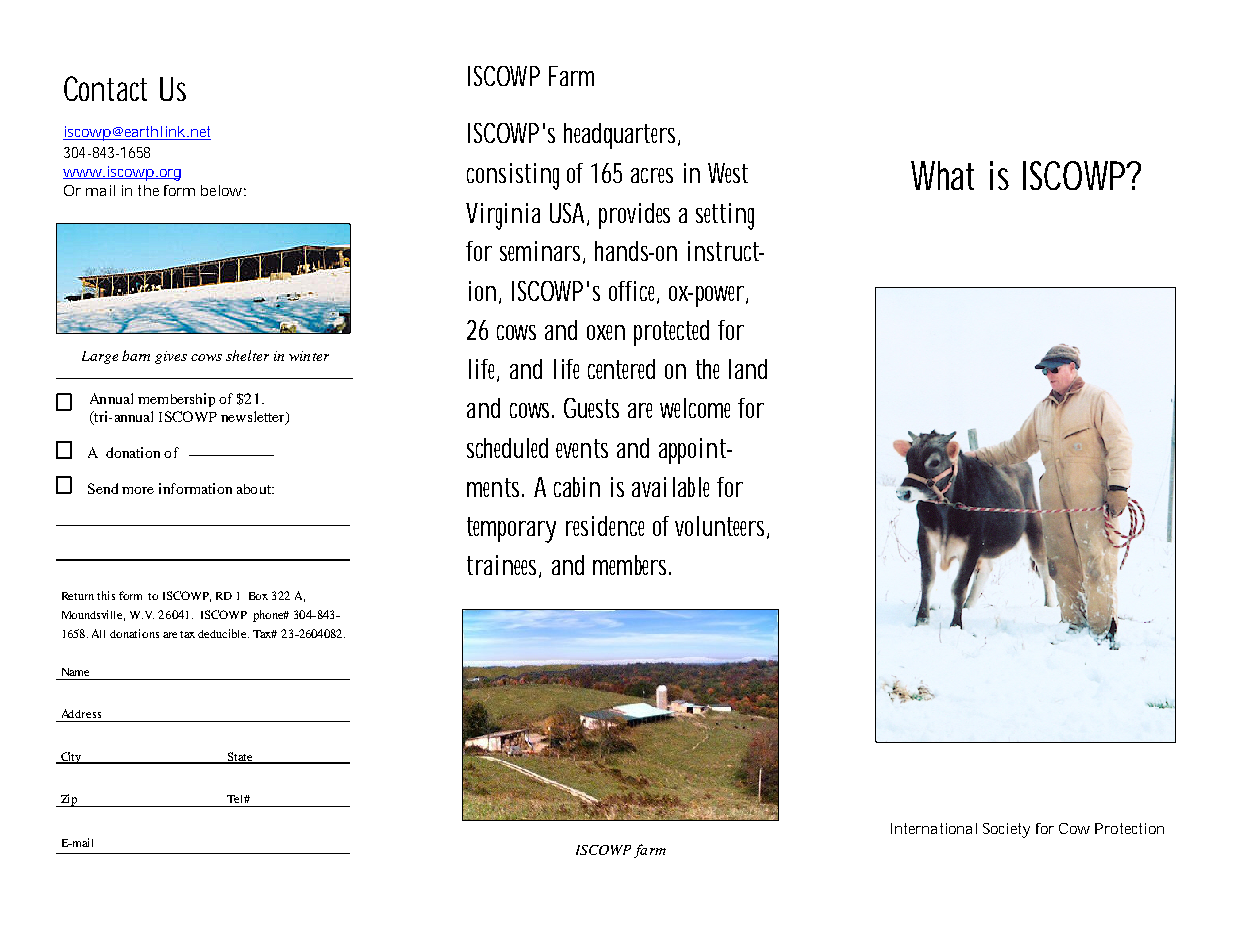  Describe the element at coordinates (699, 408) in the screenshot. I see `welcome` at that location.
